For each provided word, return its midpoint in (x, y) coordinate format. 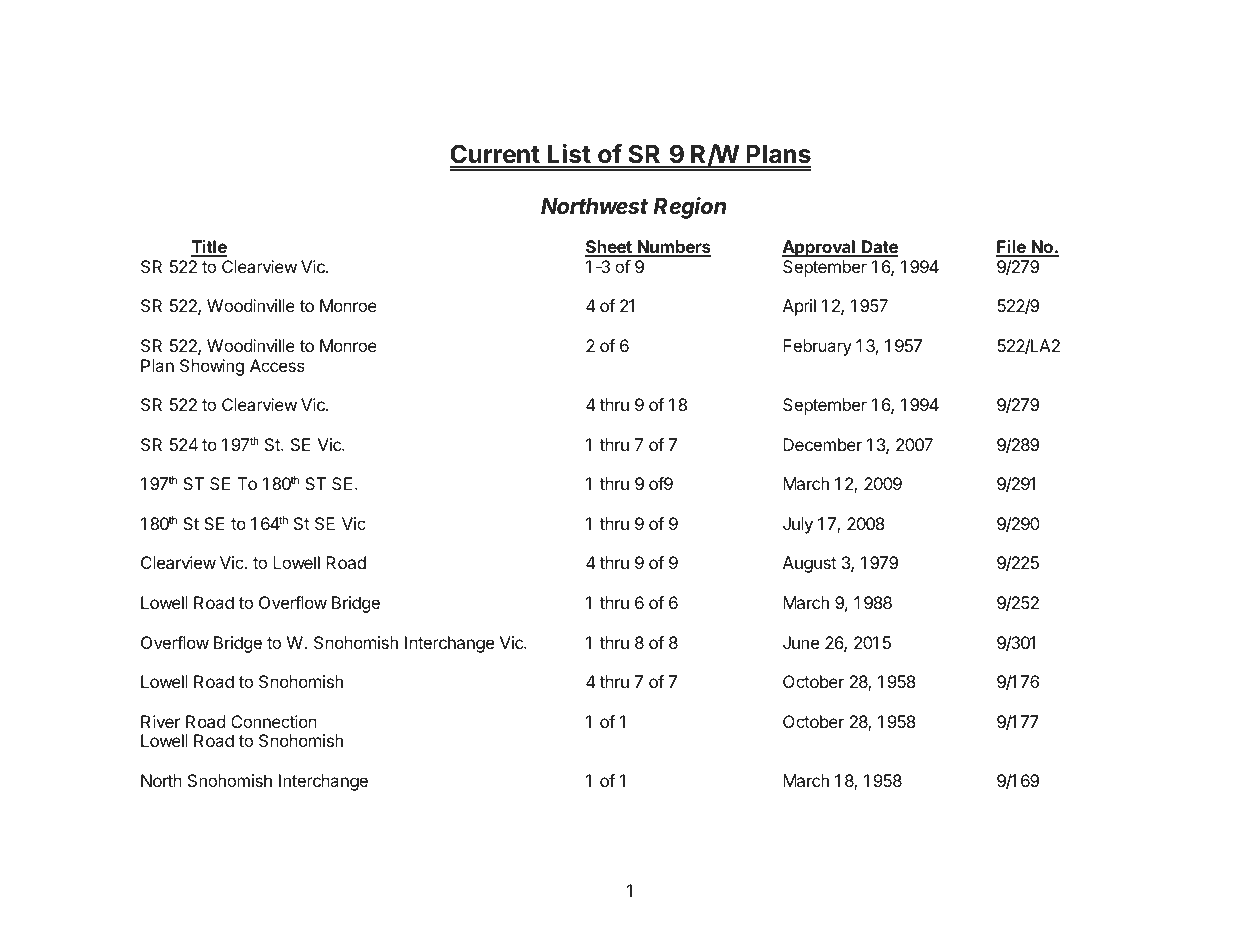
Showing (212, 367)
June (801, 642)
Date (879, 248)
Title (209, 248)
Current (495, 155)
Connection (274, 721)
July (798, 525)
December (822, 444)
